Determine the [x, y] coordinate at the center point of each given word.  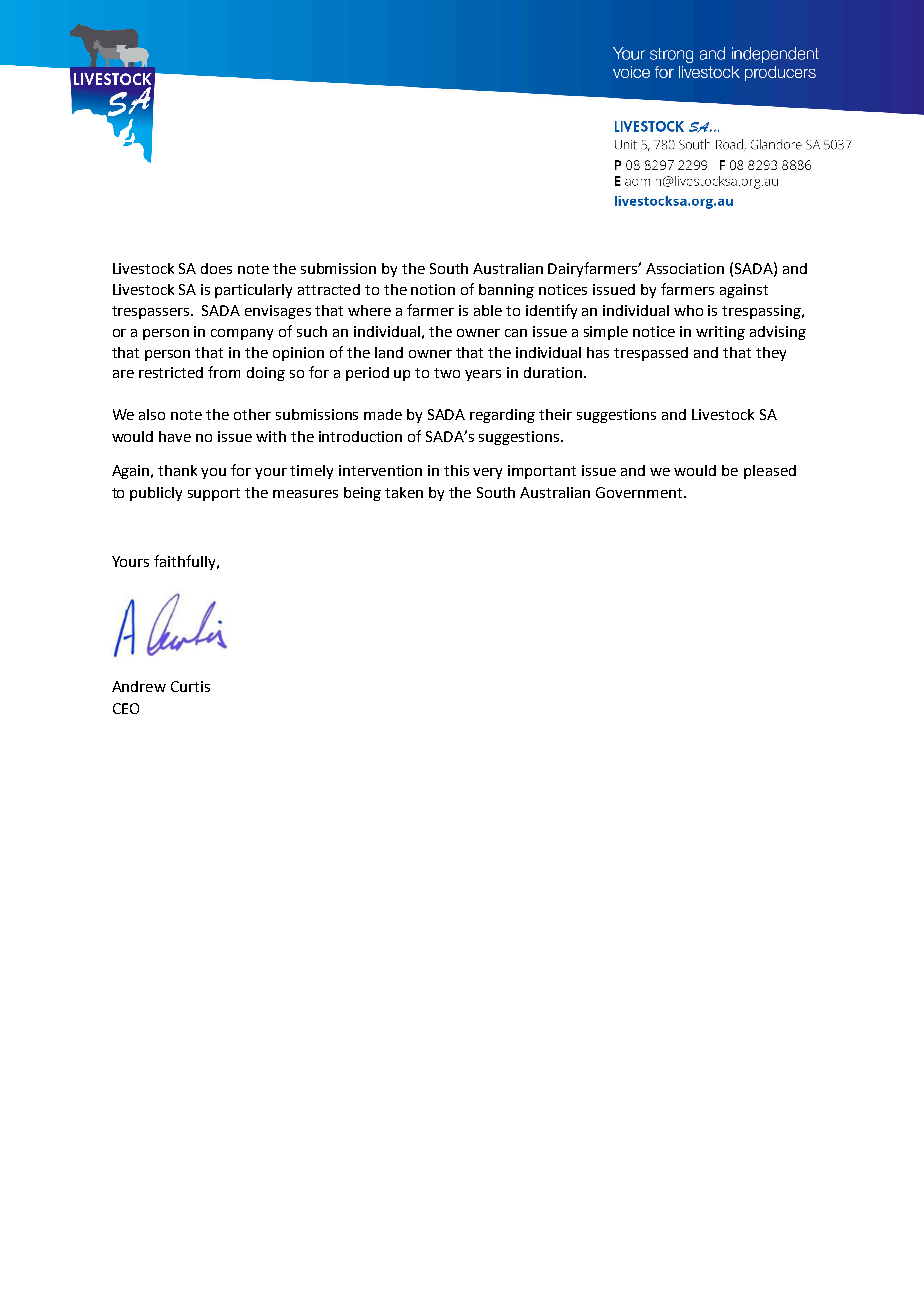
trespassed [651, 354]
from [224, 372]
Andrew [139, 686]
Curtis [190, 686]
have [175, 436]
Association [685, 268]
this [456, 470]
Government [640, 492]
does [216, 268]
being [362, 494]
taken [404, 492]
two [447, 373]
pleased [770, 472]
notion [433, 289]
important [542, 472]
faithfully [186, 562]
